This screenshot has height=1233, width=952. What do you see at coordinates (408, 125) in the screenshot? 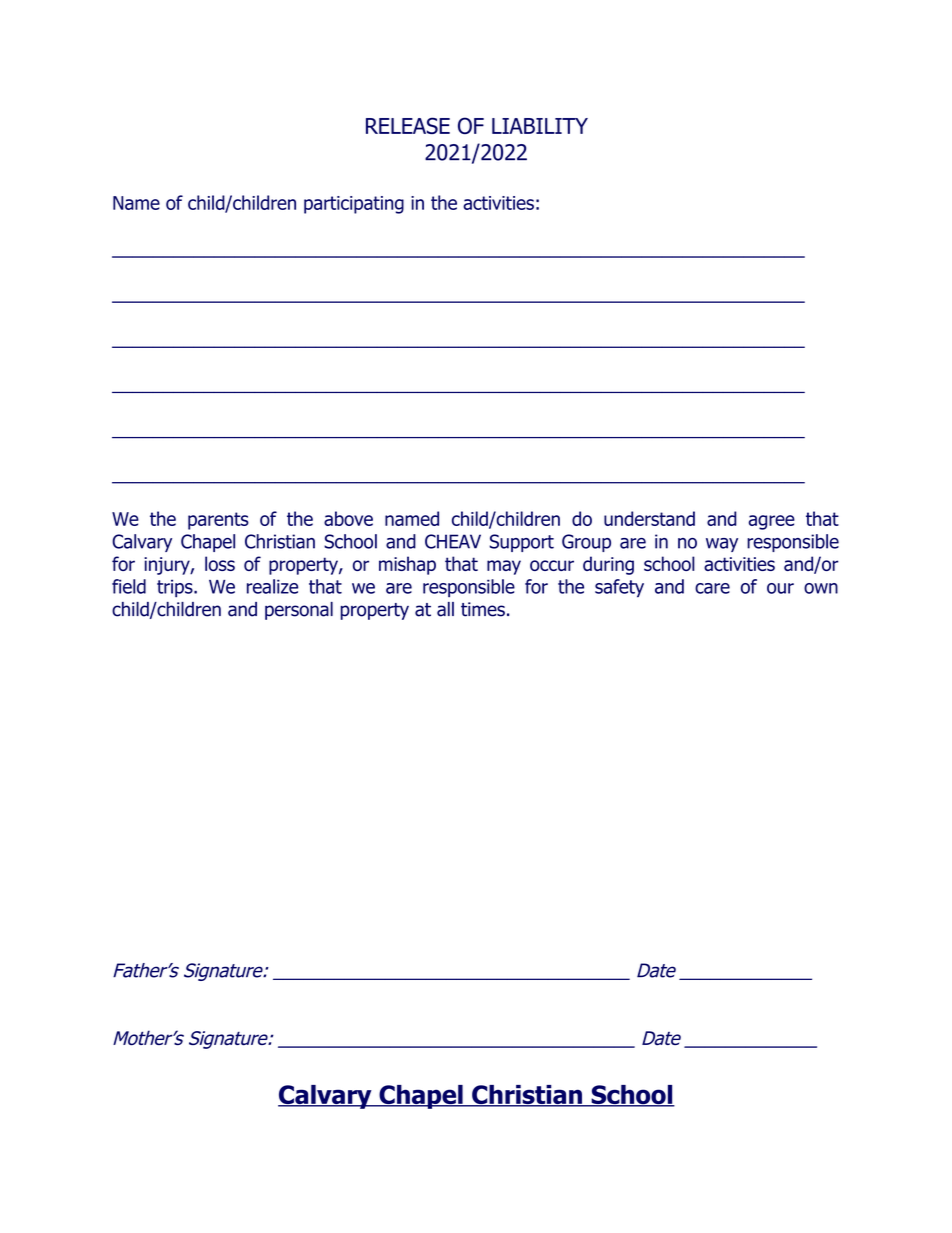
I see `RELEASE` at bounding box center [408, 125].
